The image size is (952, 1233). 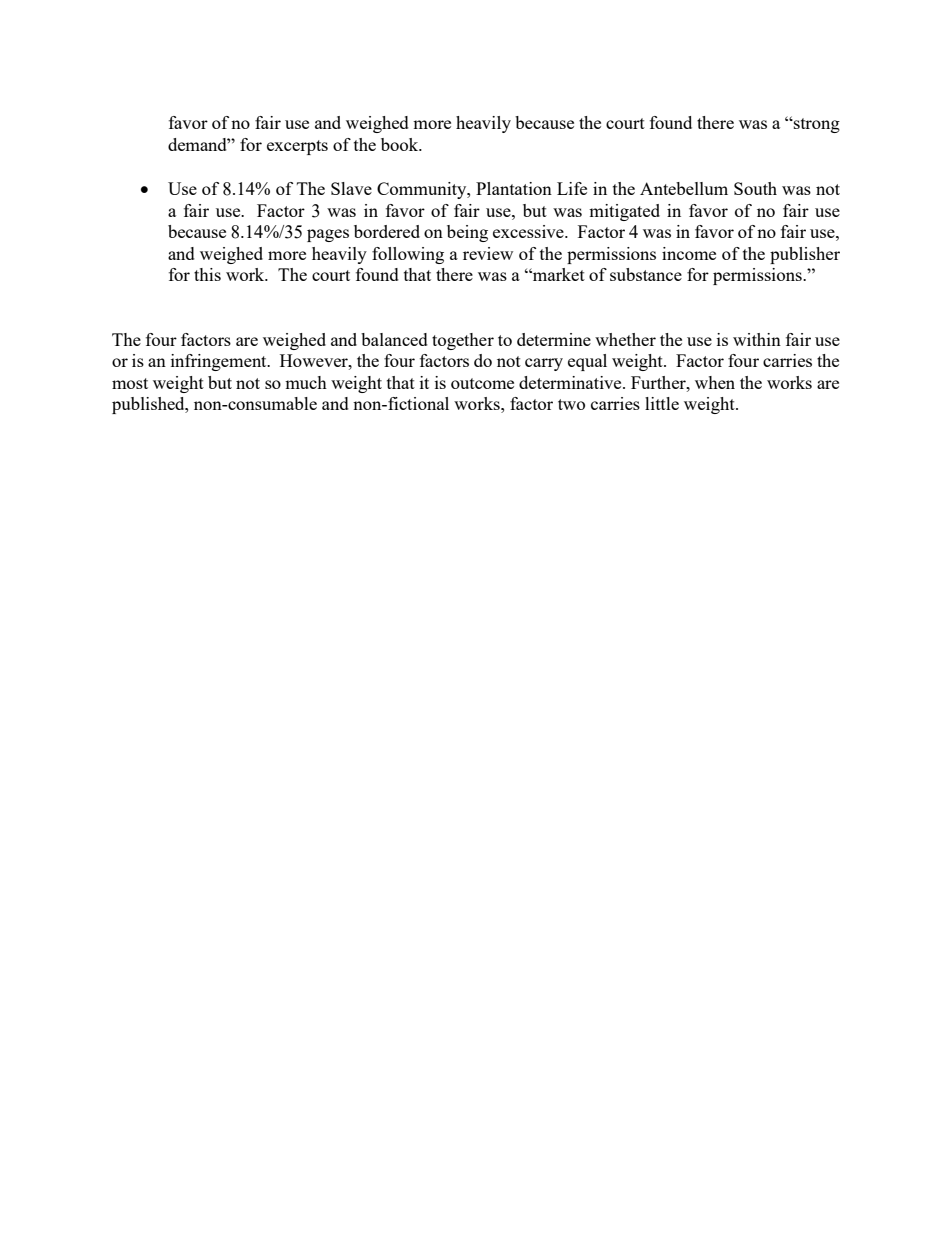 I want to click on book, so click(x=401, y=144).
